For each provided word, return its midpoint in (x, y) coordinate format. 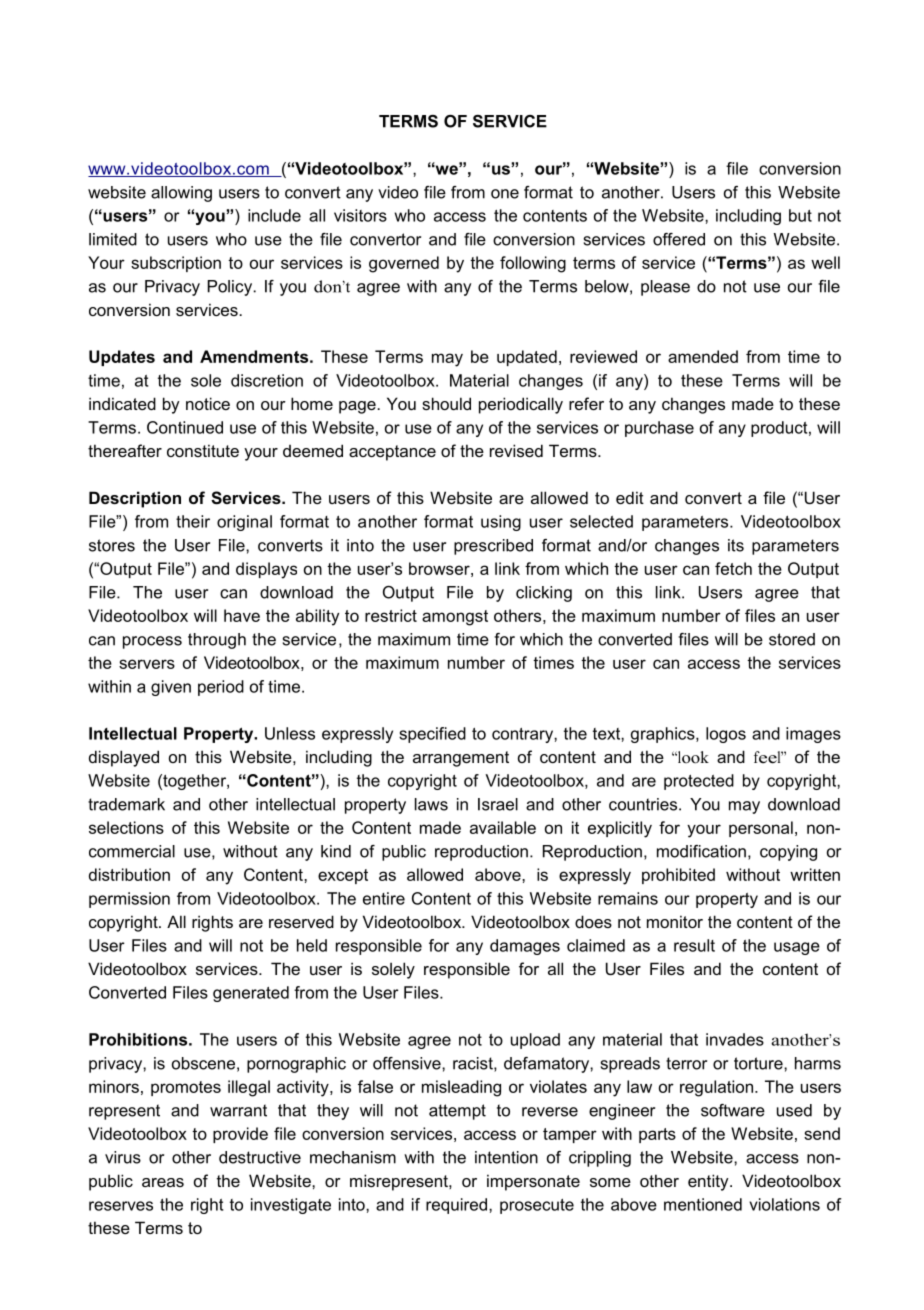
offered (679, 239)
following (533, 264)
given (171, 688)
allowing (181, 194)
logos (726, 735)
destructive (260, 1157)
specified (432, 735)
